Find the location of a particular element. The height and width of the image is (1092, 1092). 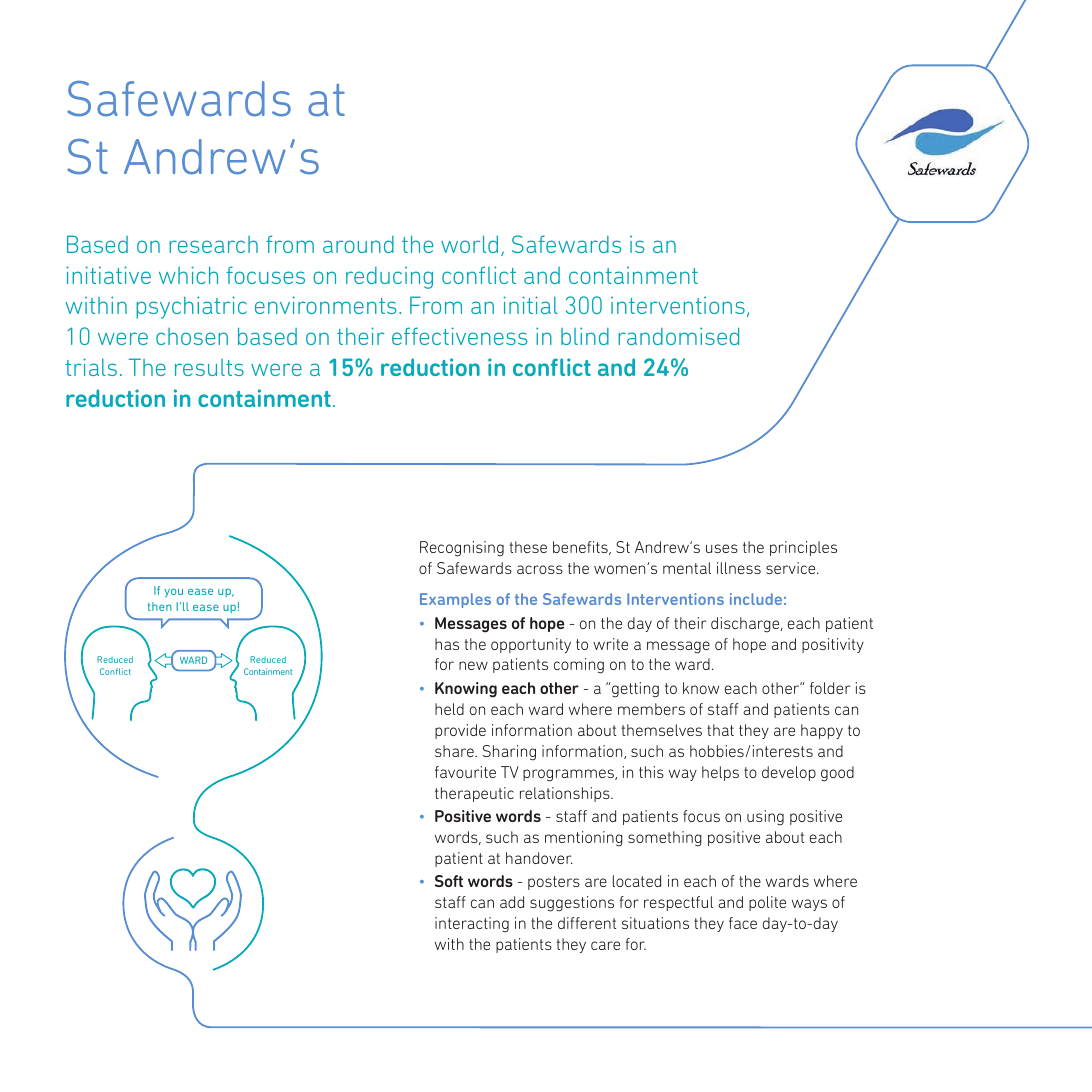

interacting is located at coordinates (472, 925).
